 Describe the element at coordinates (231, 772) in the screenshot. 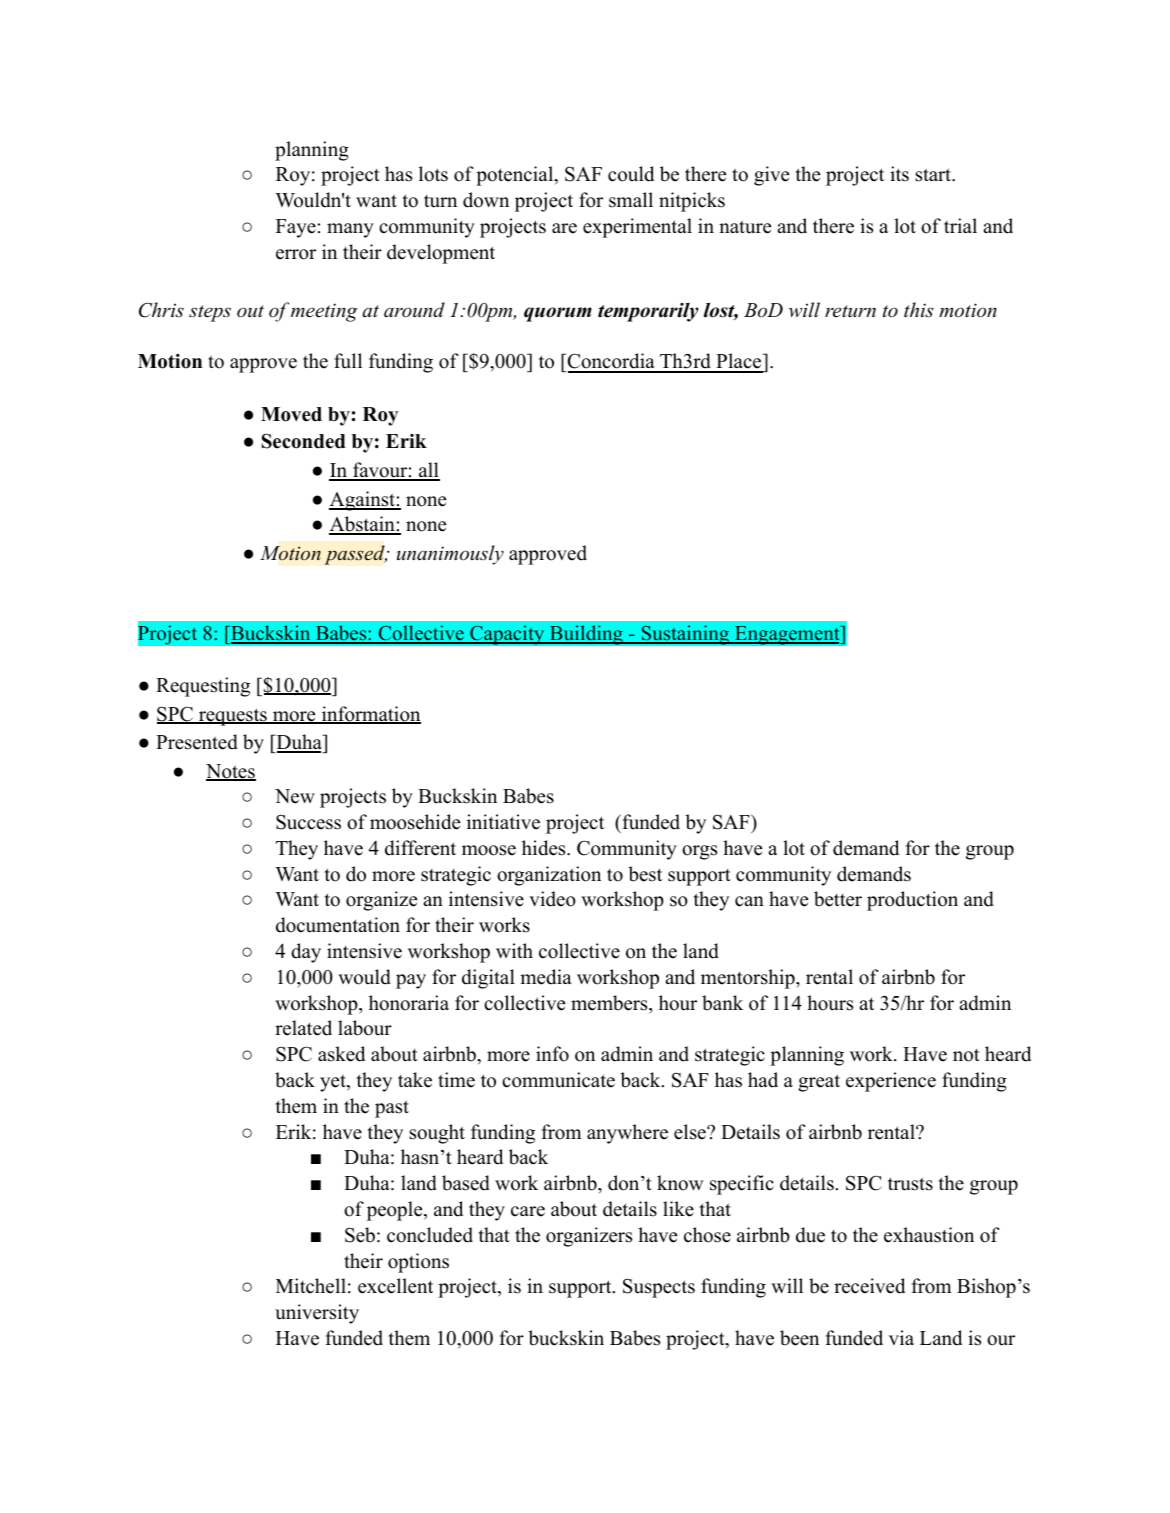

I see `Notes` at that location.
